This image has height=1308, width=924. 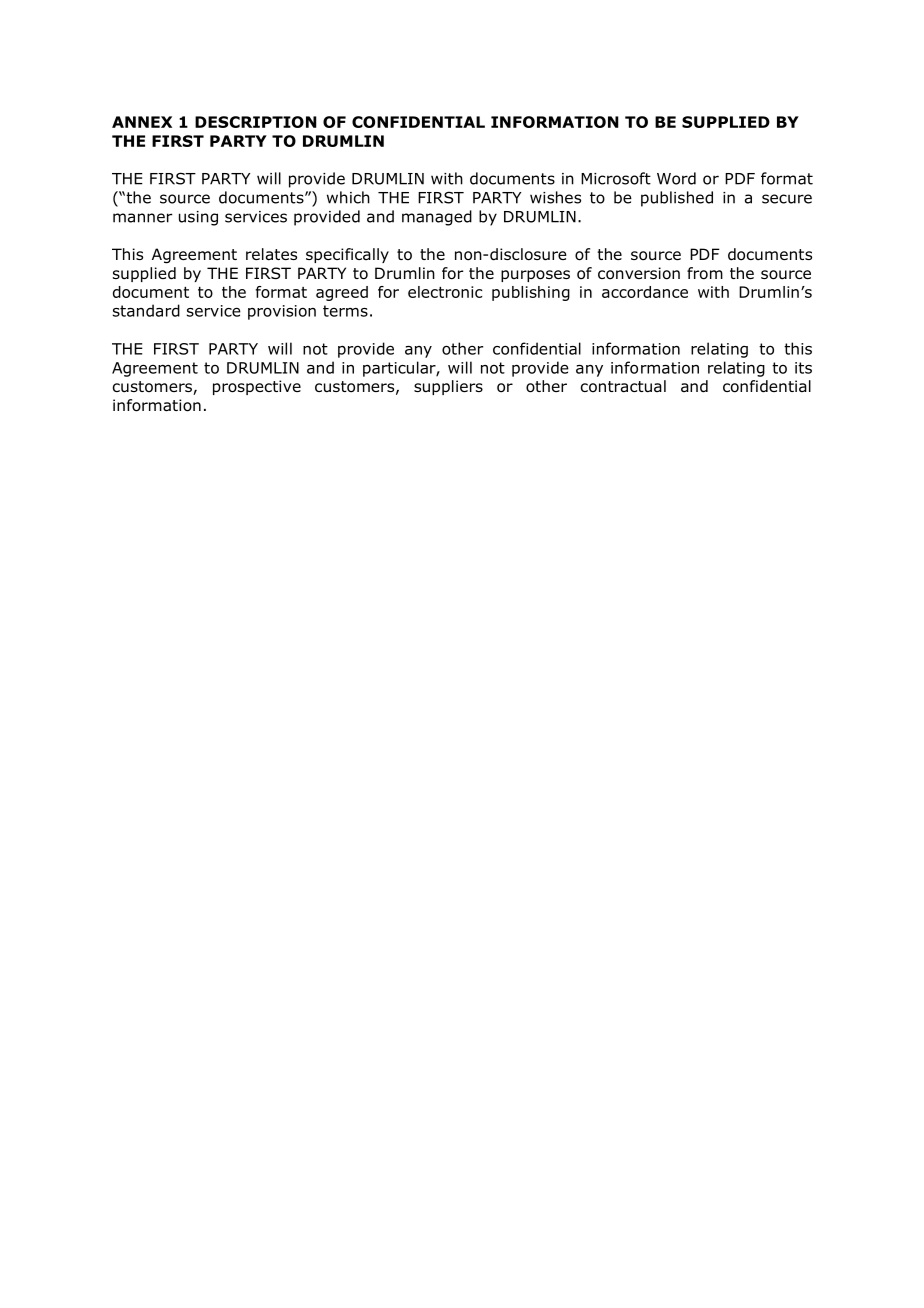 What do you see at coordinates (803, 368) in the image?
I see `its` at bounding box center [803, 368].
